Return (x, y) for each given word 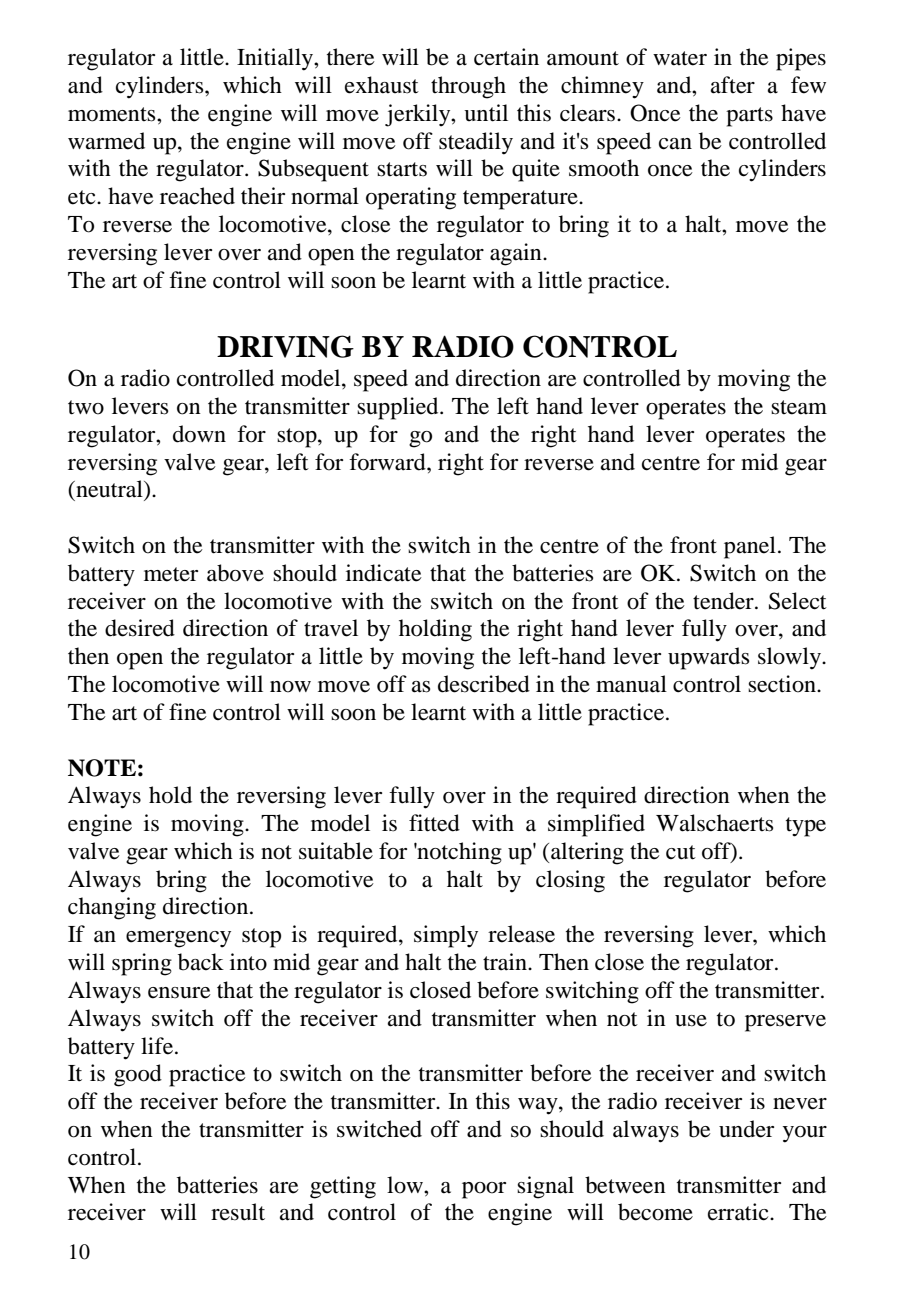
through (468, 87)
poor (484, 1190)
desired (140, 628)
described (484, 684)
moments (113, 114)
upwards (708, 658)
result (238, 1212)
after (733, 85)
